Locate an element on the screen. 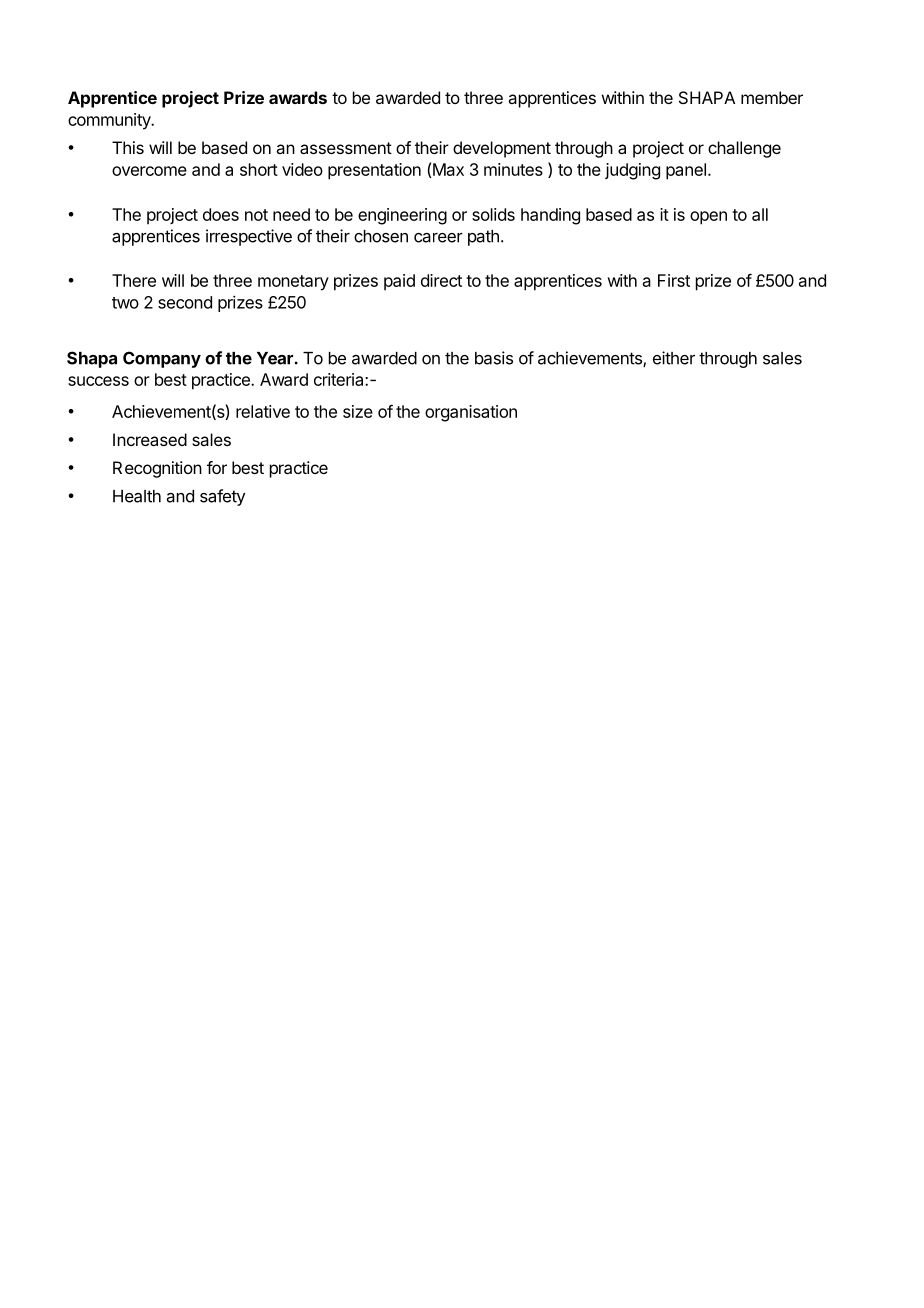  member is located at coordinates (772, 97).
